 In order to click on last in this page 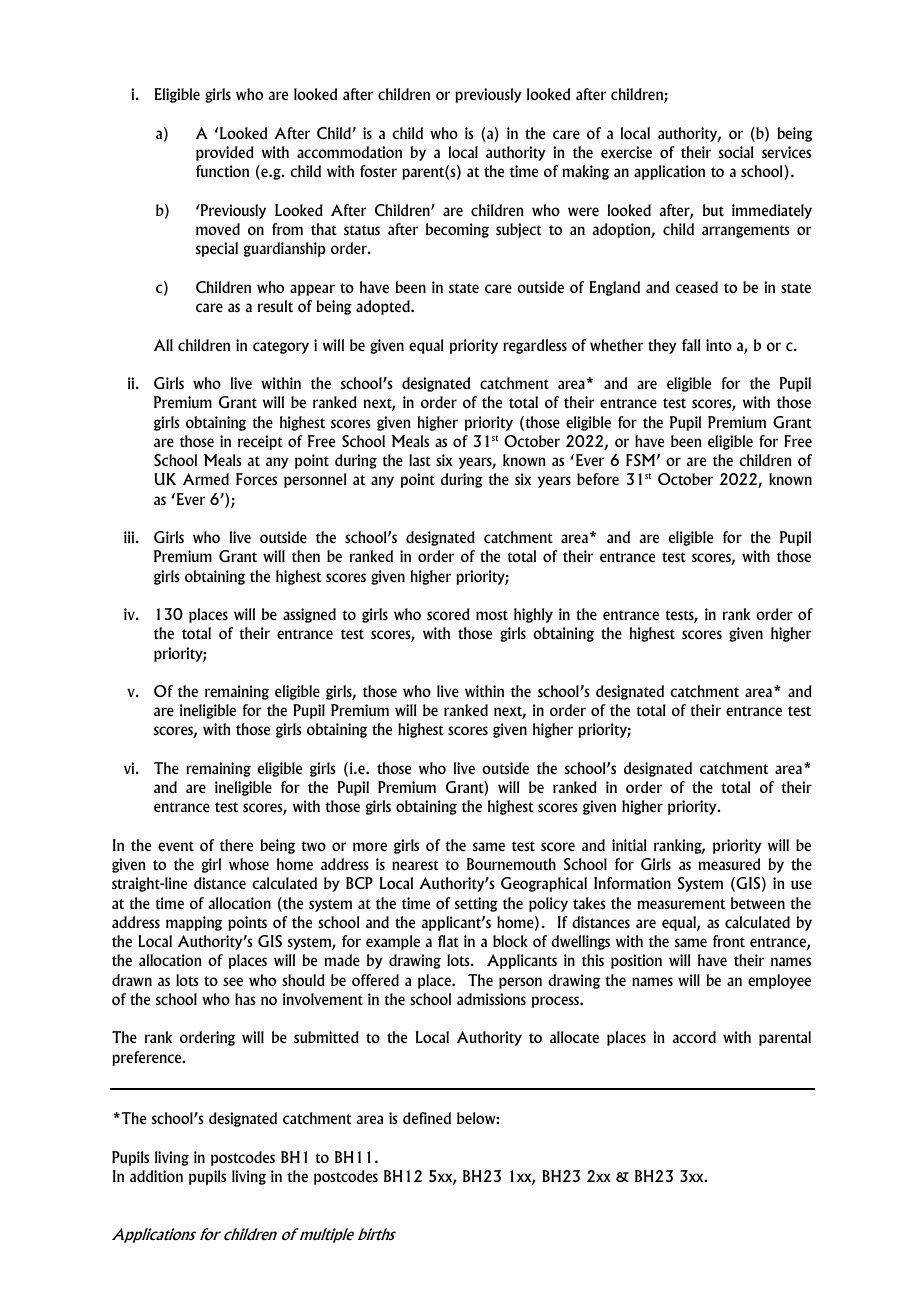, I will do `click(420, 460)`.
